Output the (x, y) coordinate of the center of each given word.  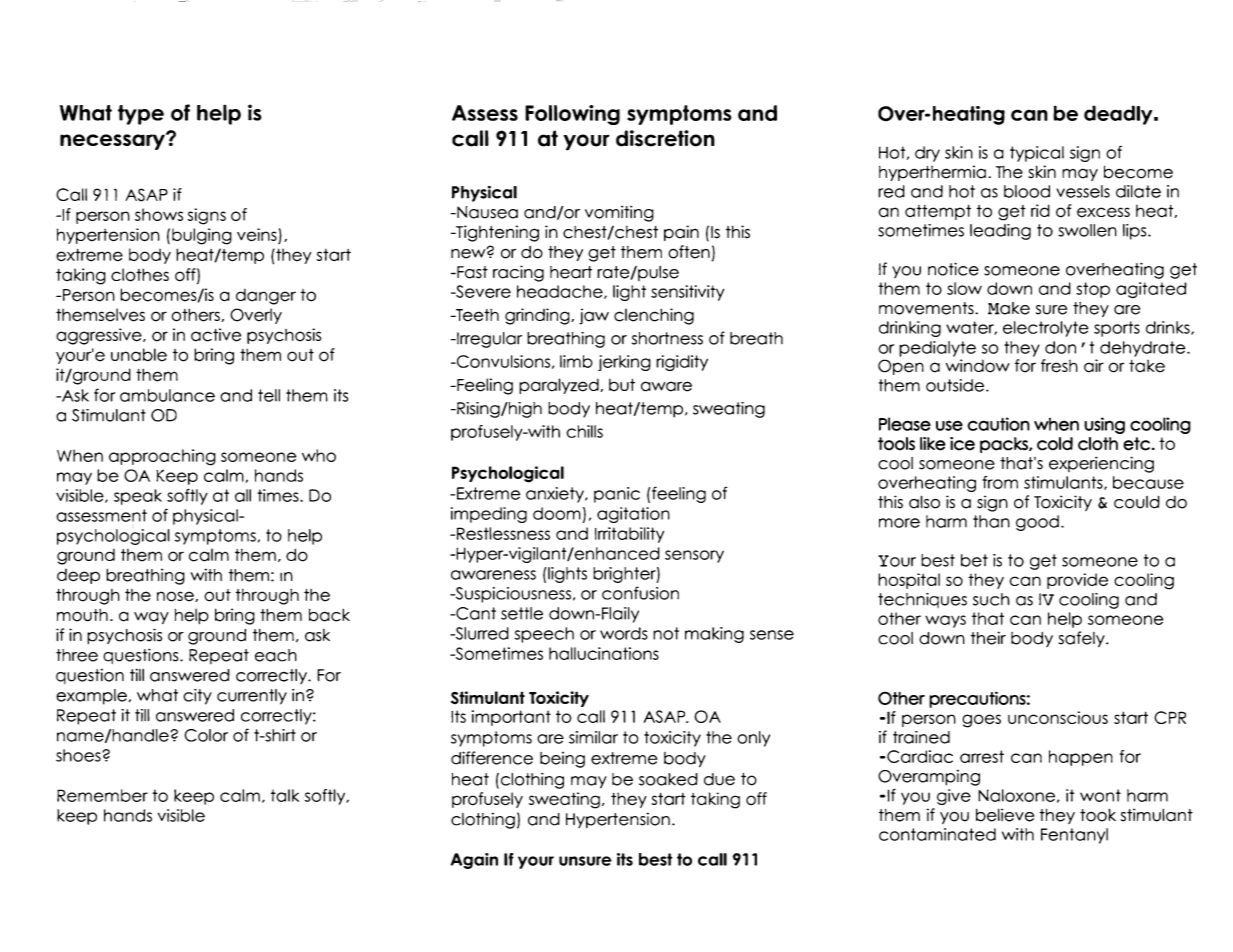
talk (285, 795)
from (1000, 482)
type (141, 115)
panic (617, 495)
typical (1037, 154)
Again (474, 861)
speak (138, 497)
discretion (665, 138)
